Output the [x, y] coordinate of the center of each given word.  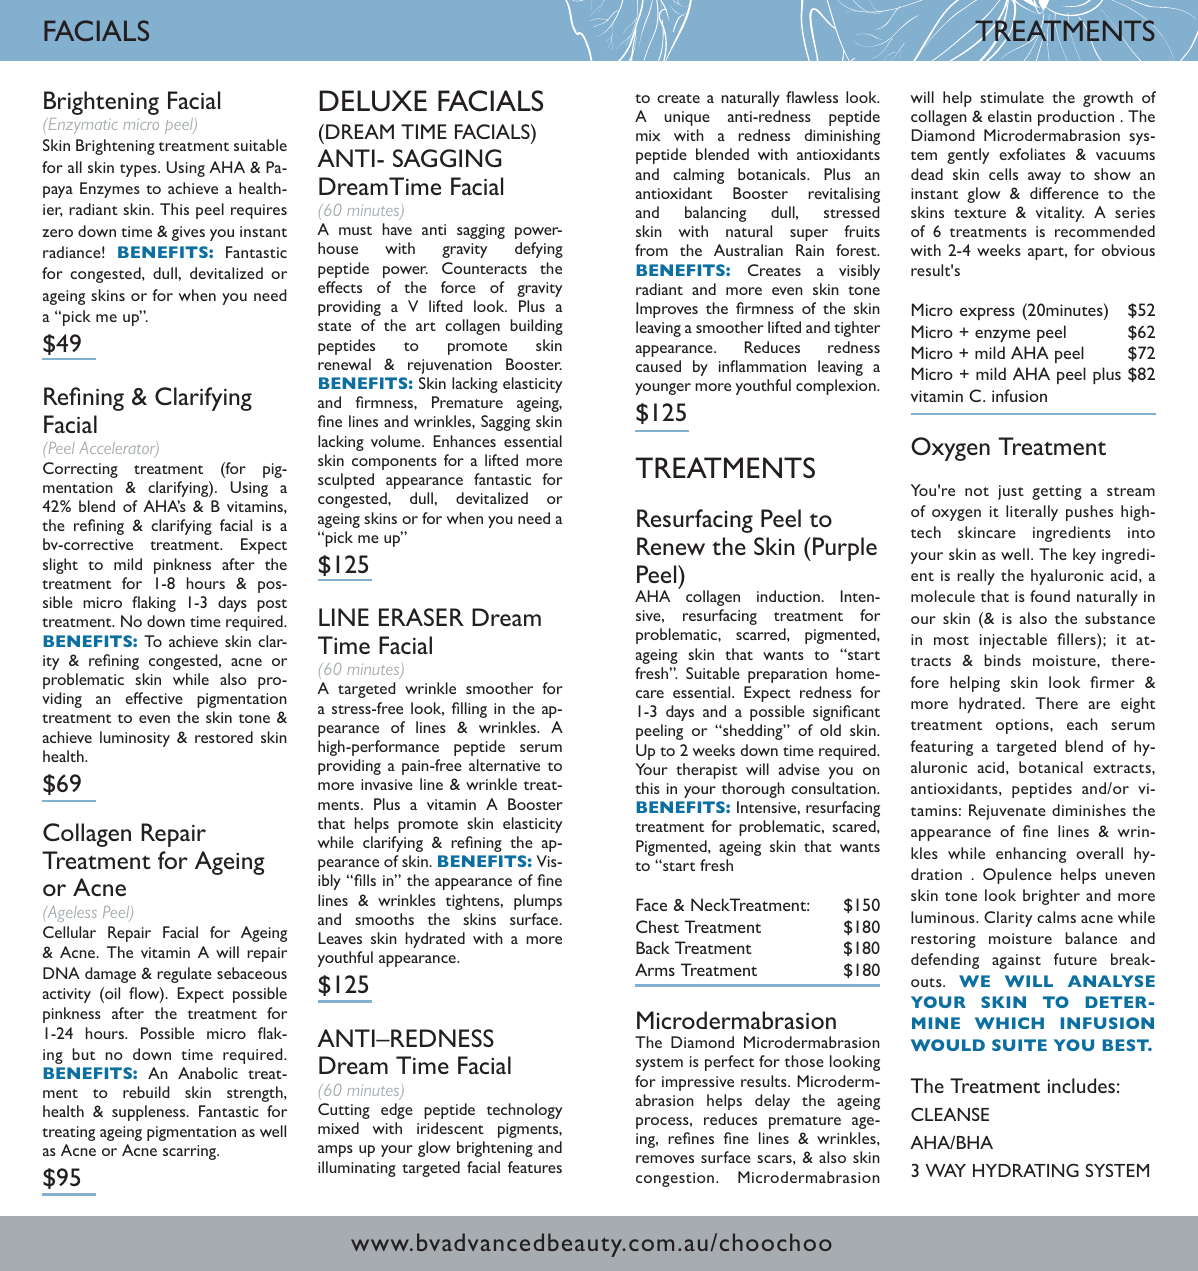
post [272, 605]
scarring [191, 1152]
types [139, 170]
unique [687, 118]
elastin [1010, 116]
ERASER [421, 617]
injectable [1013, 641]
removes [665, 1159]
